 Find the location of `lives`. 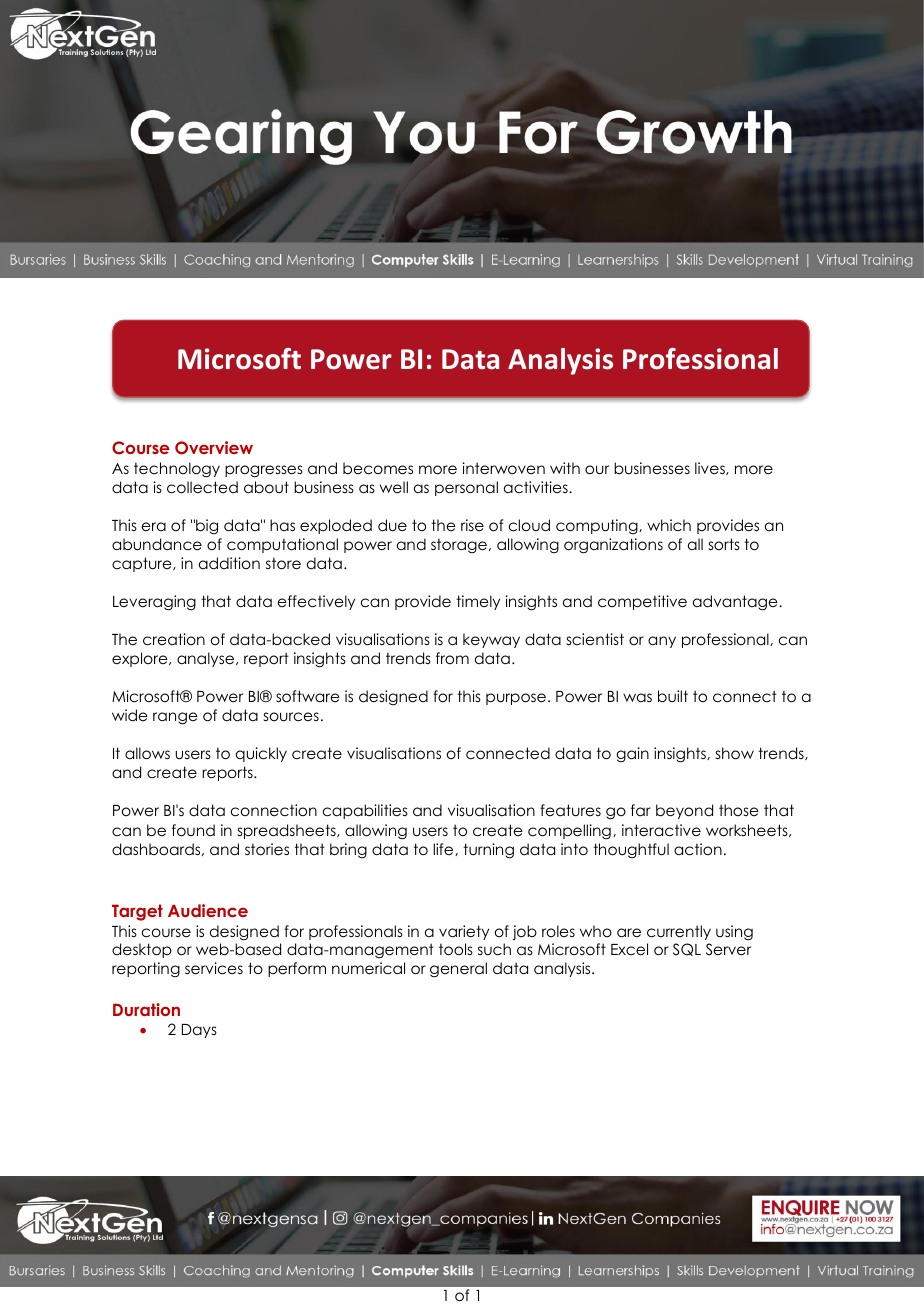

lives is located at coordinates (711, 468).
